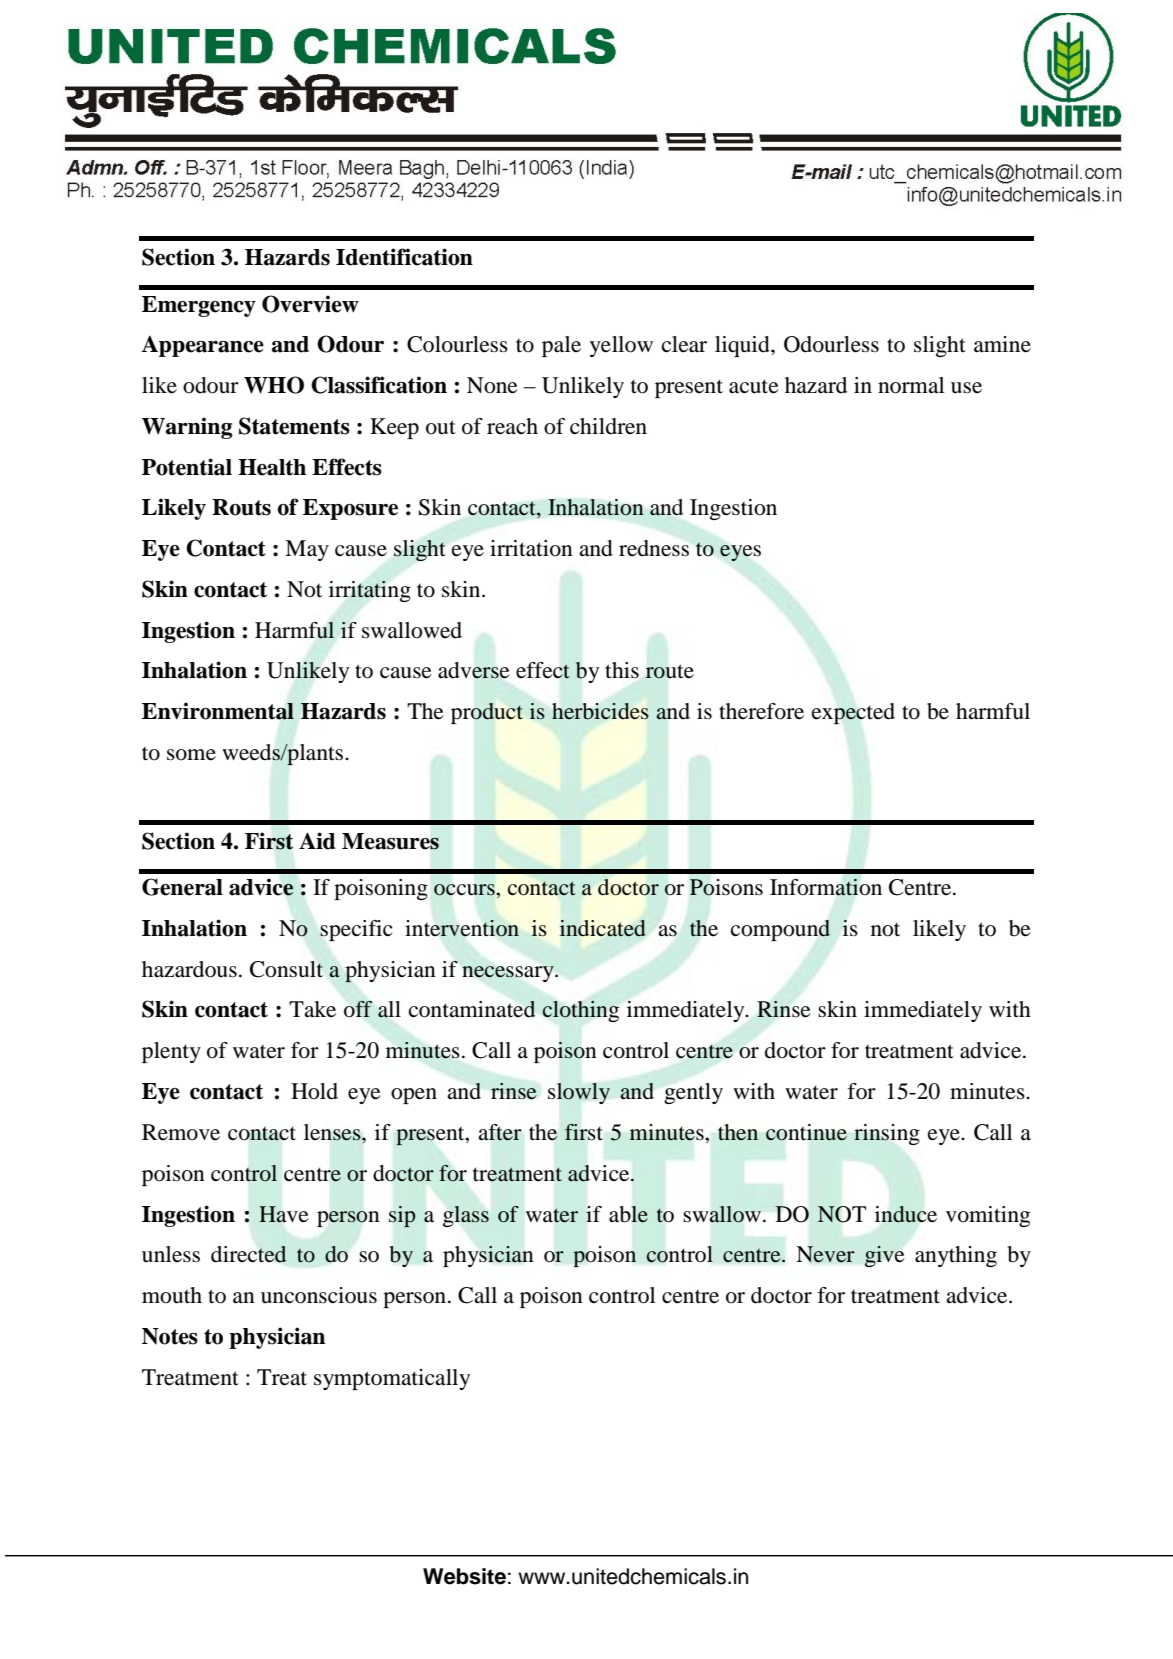 The image size is (1173, 1659). What do you see at coordinates (319, 1295) in the document?
I see `unconscious` at bounding box center [319, 1295].
